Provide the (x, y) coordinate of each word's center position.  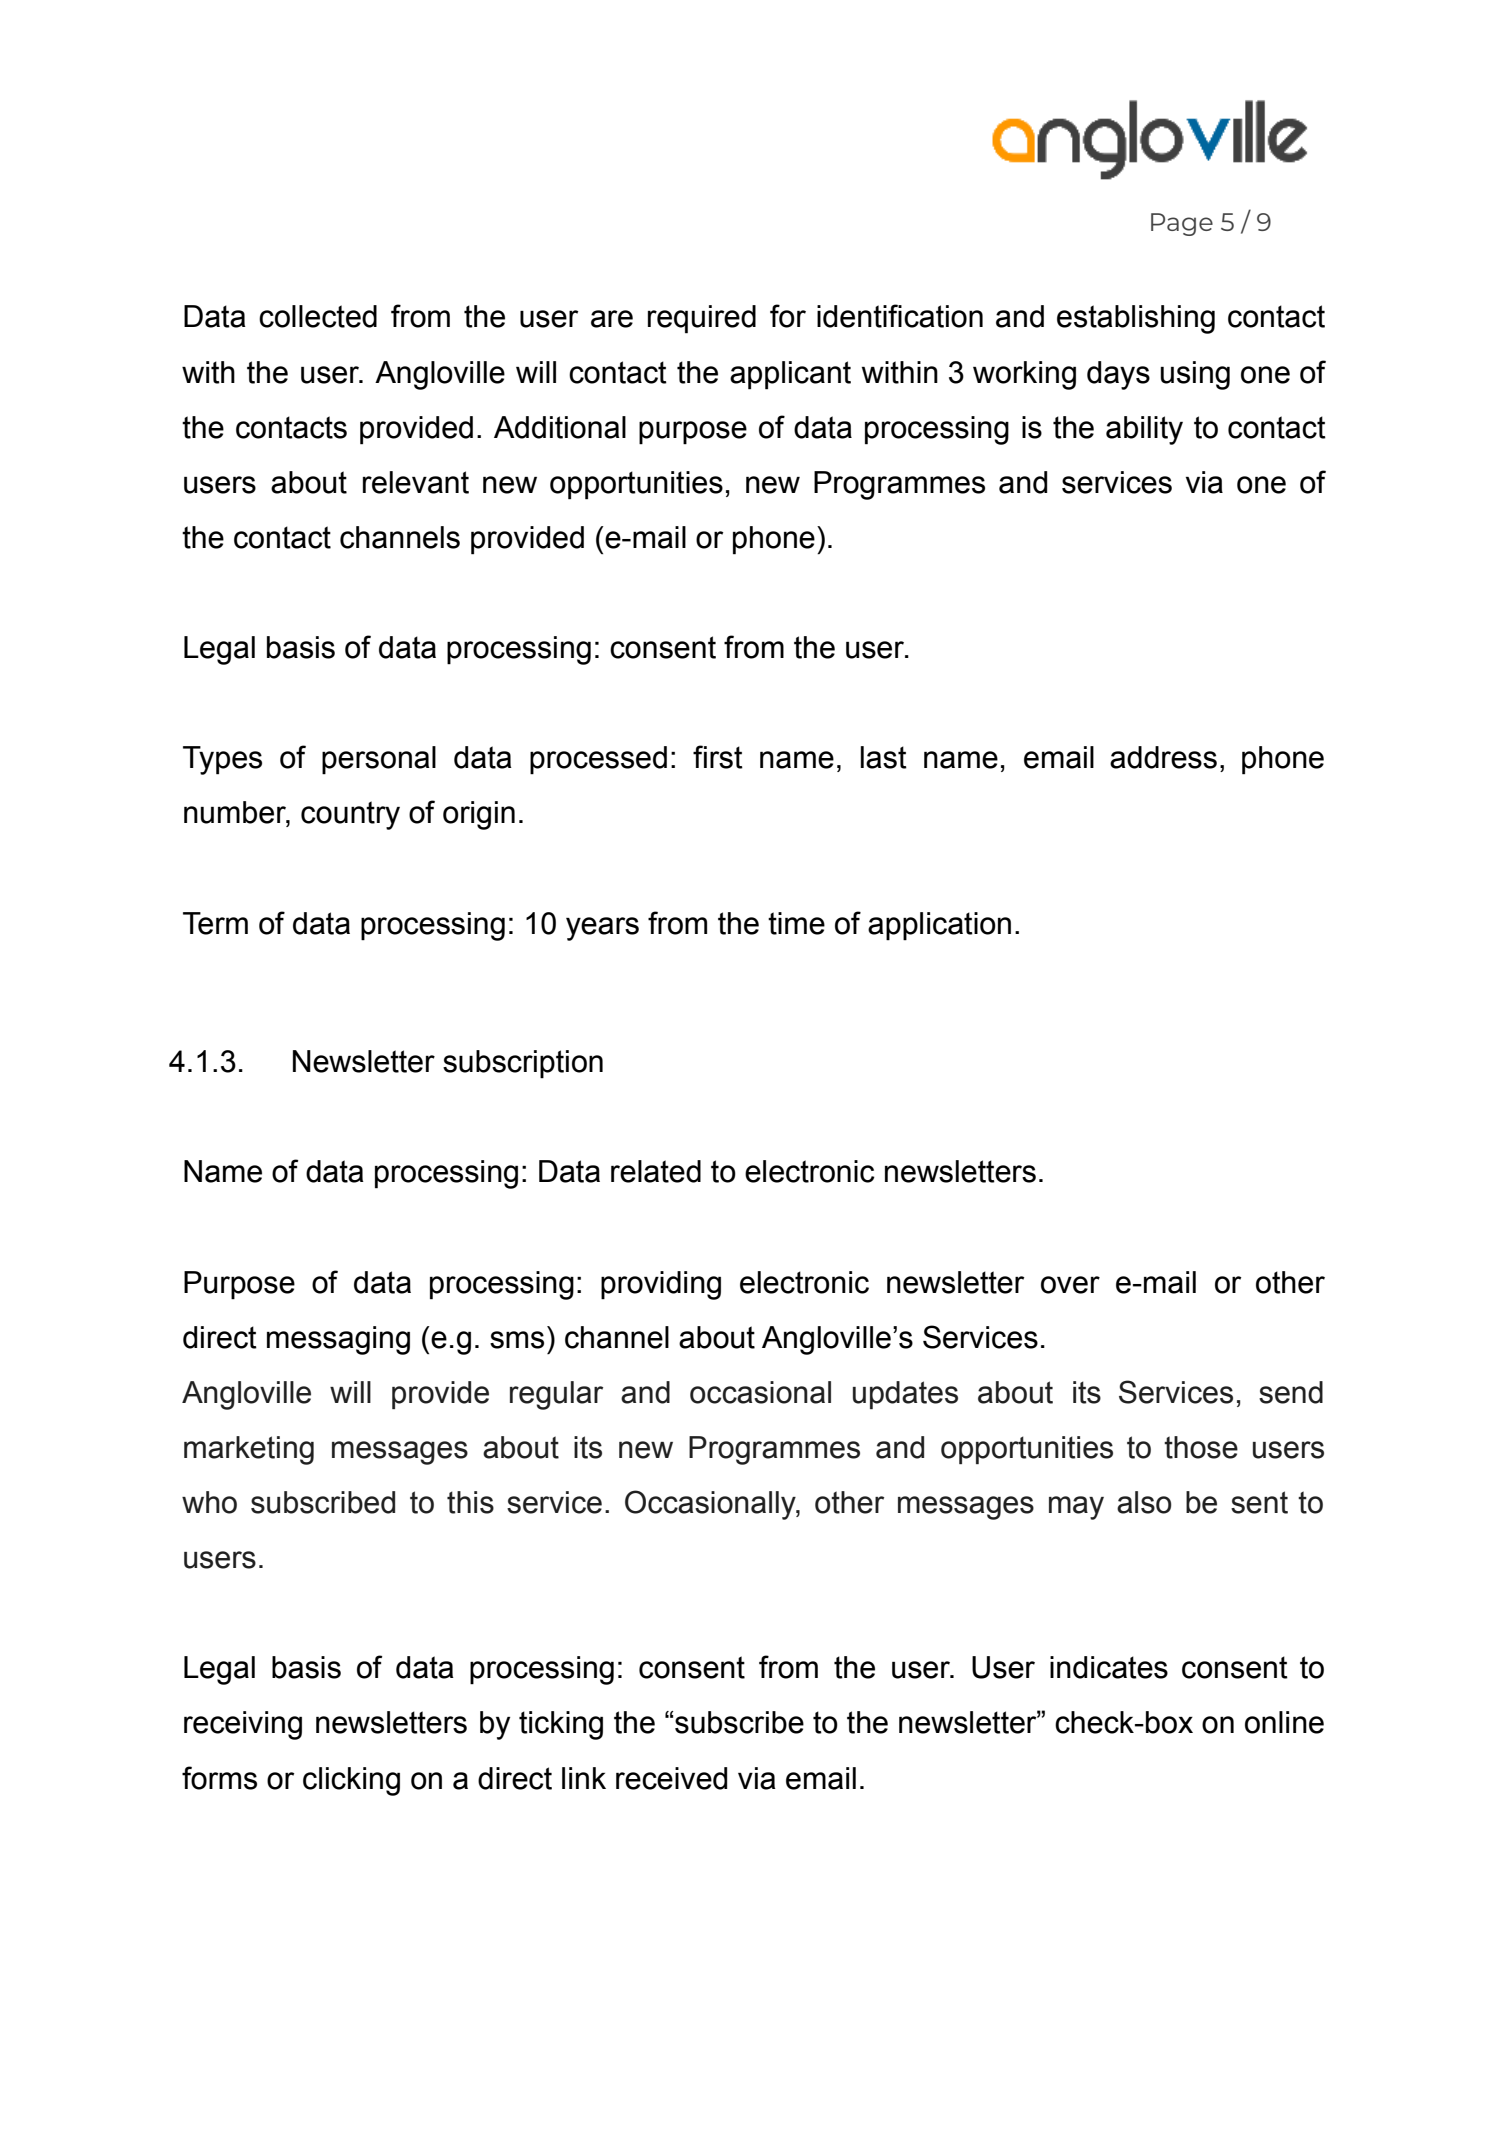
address (1163, 757)
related (656, 1171)
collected (318, 316)
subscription (523, 1064)
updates (905, 1395)
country (350, 815)
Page (1182, 224)
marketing (249, 1450)
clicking (351, 1781)
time (796, 923)
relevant (416, 482)
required (702, 319)
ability (1144, 430)
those (1201, 1447)
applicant (790, 375)
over (1070, 1285)
